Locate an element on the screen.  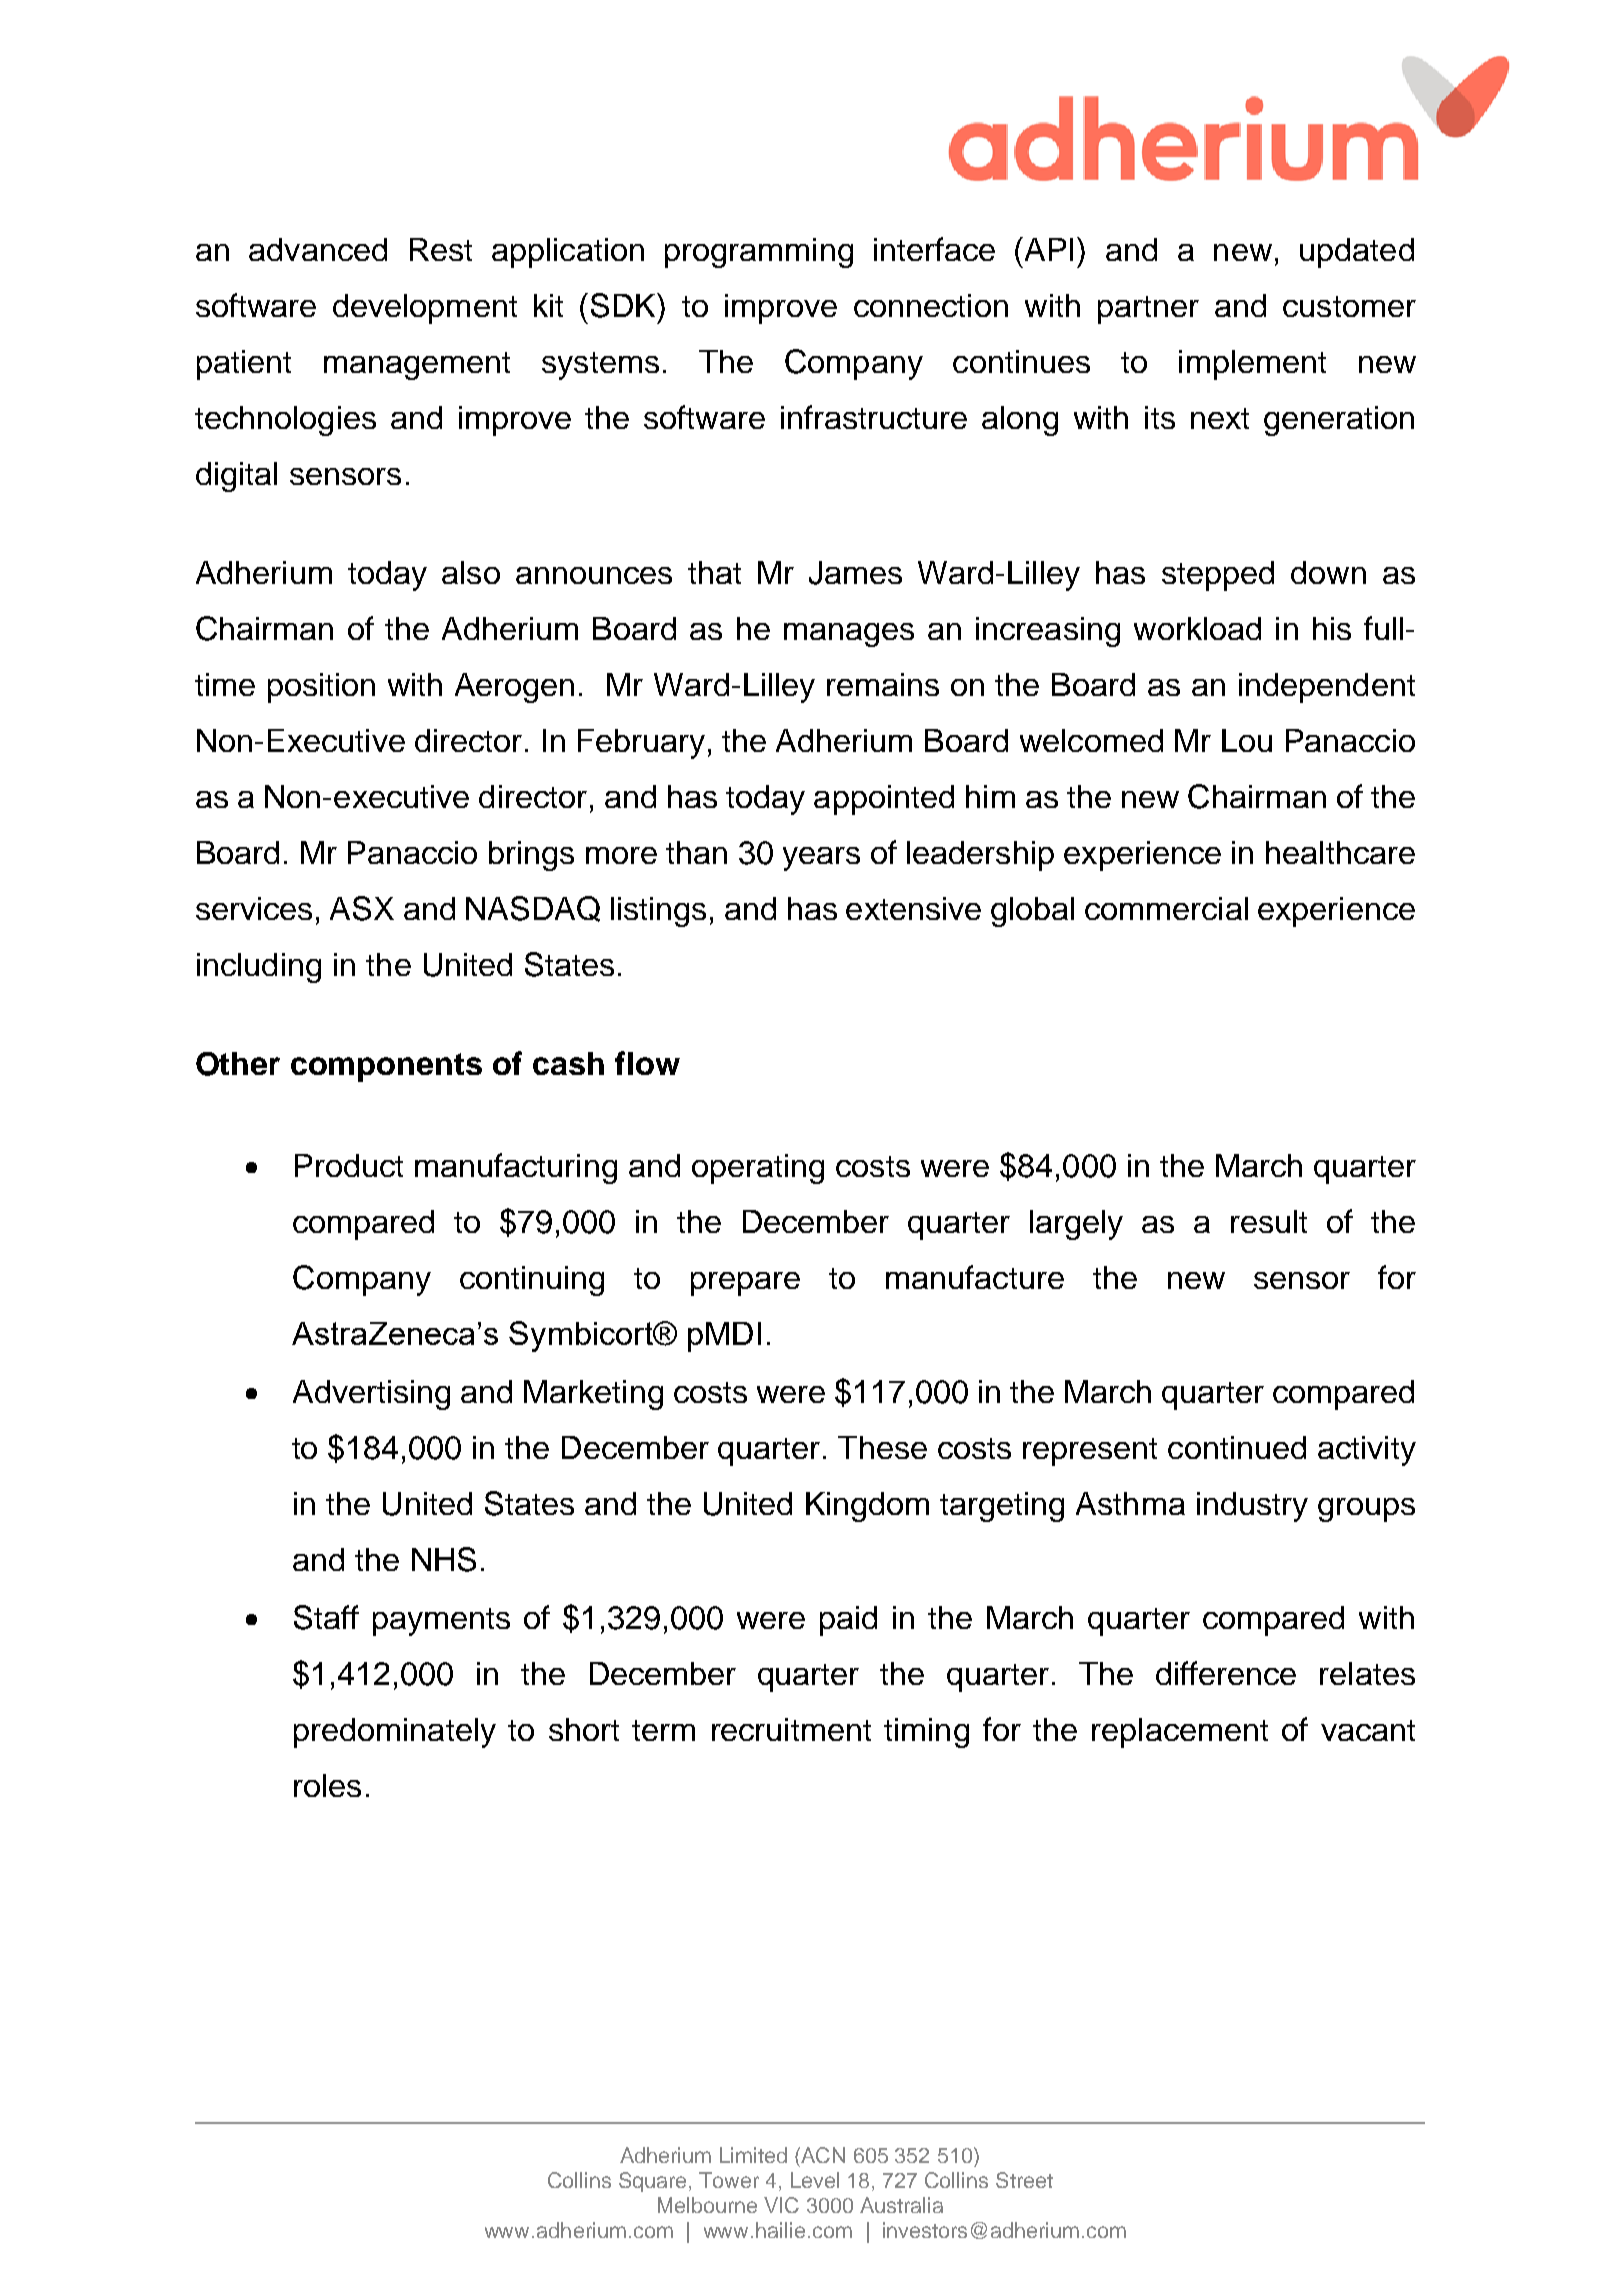
Square is located at coordinates (652, 2182).
